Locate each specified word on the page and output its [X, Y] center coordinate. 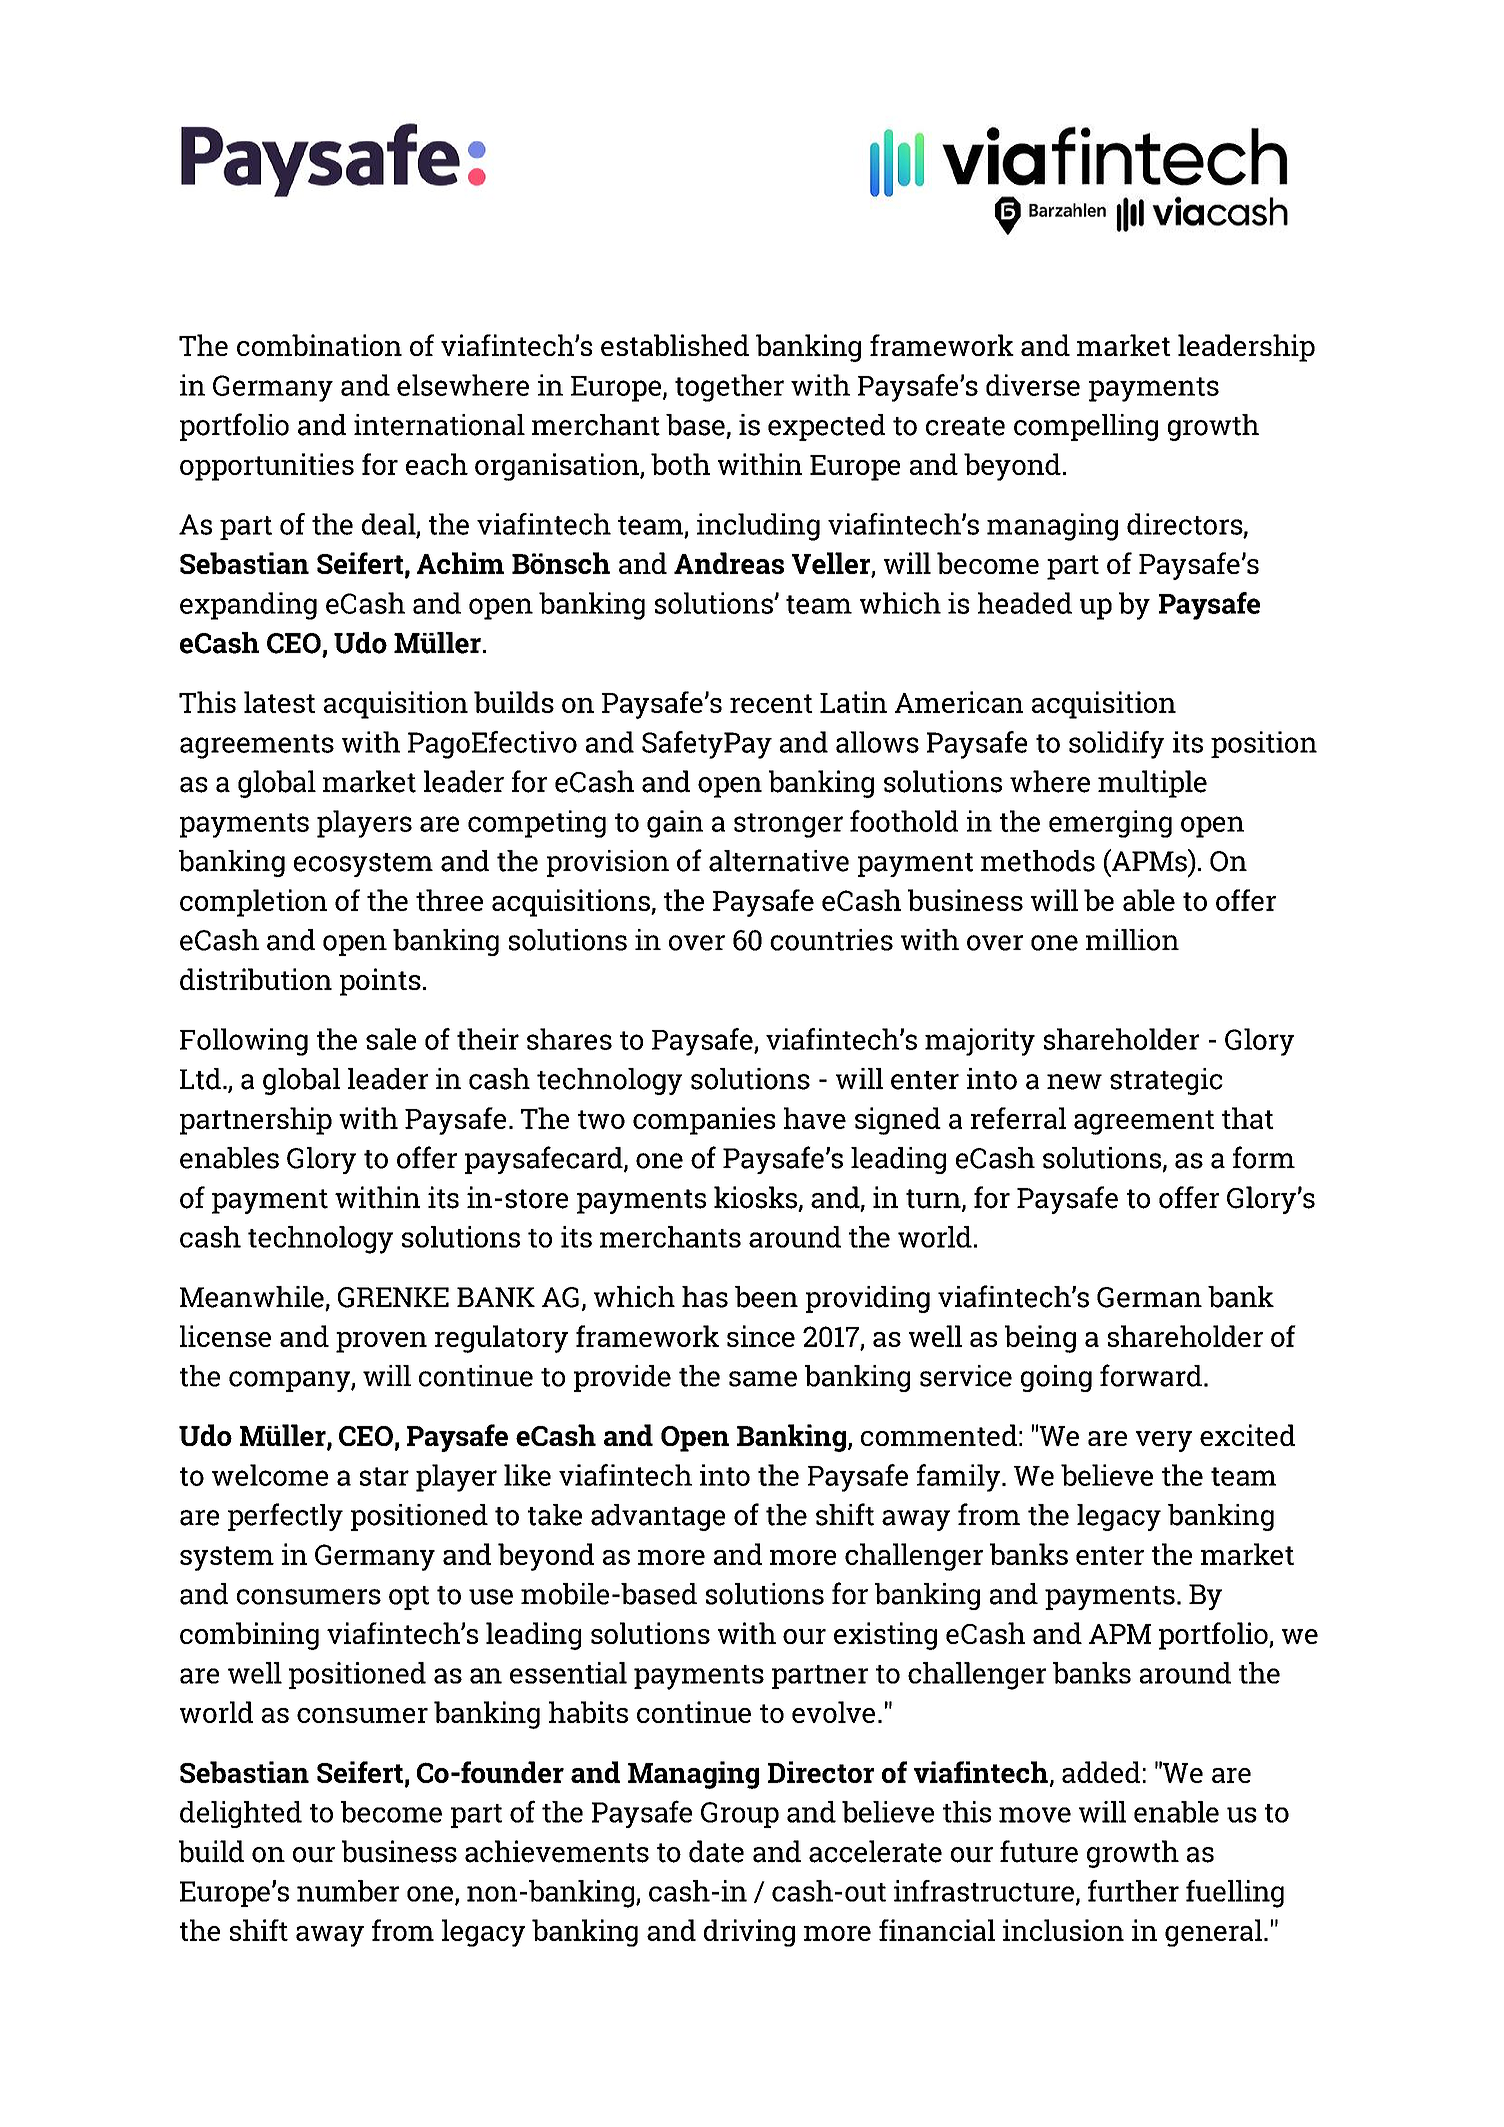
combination [319, 345]
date [716, 1851]
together [729, 388]
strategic [1166, 1081]
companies [704, 1121]
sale [391, 1039]
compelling [1086, 427]
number [348, 1891]
